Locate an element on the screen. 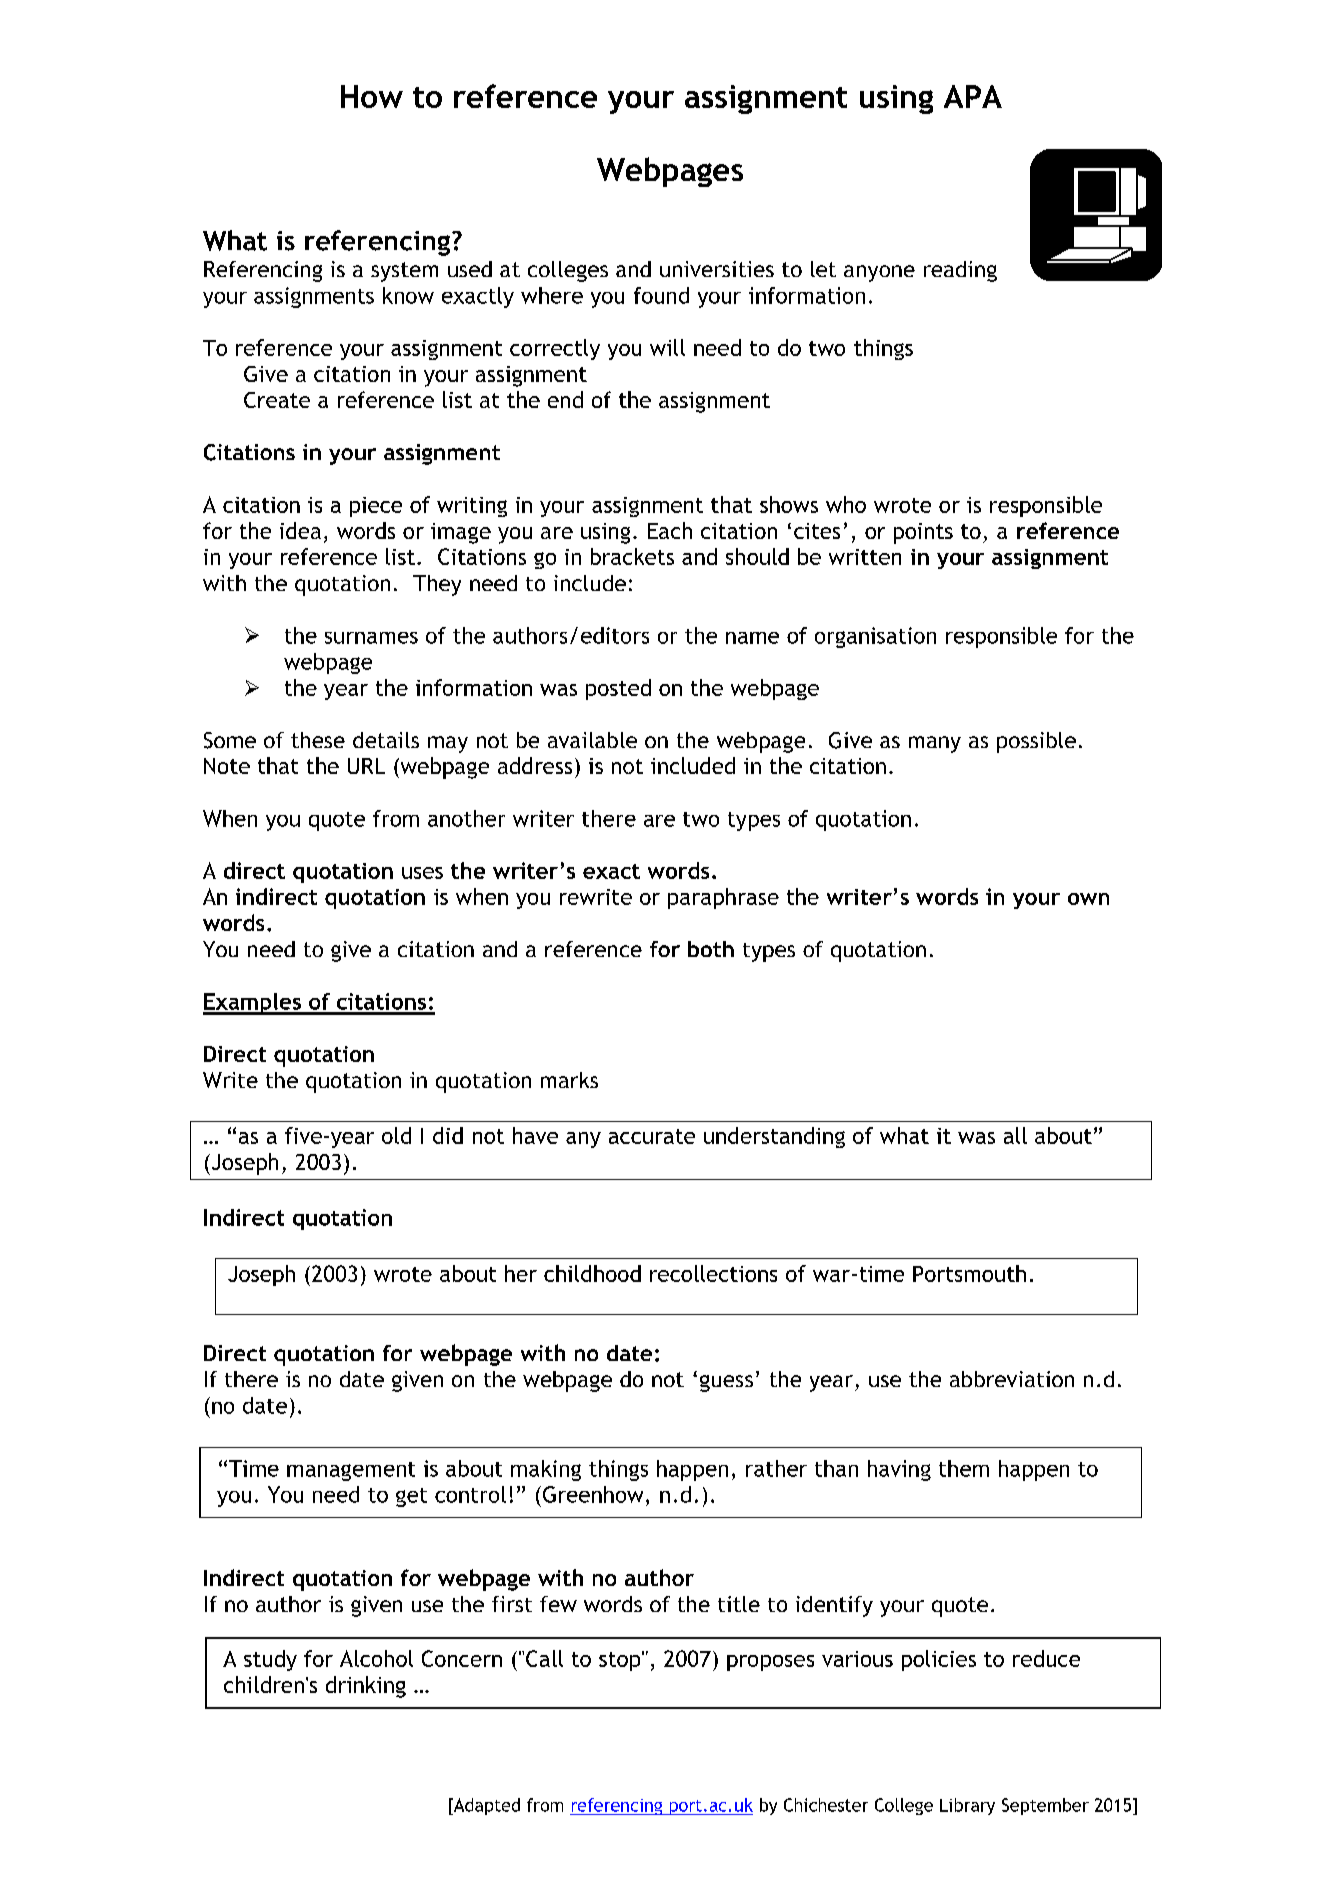  system is located at coordinates (404, 272).
